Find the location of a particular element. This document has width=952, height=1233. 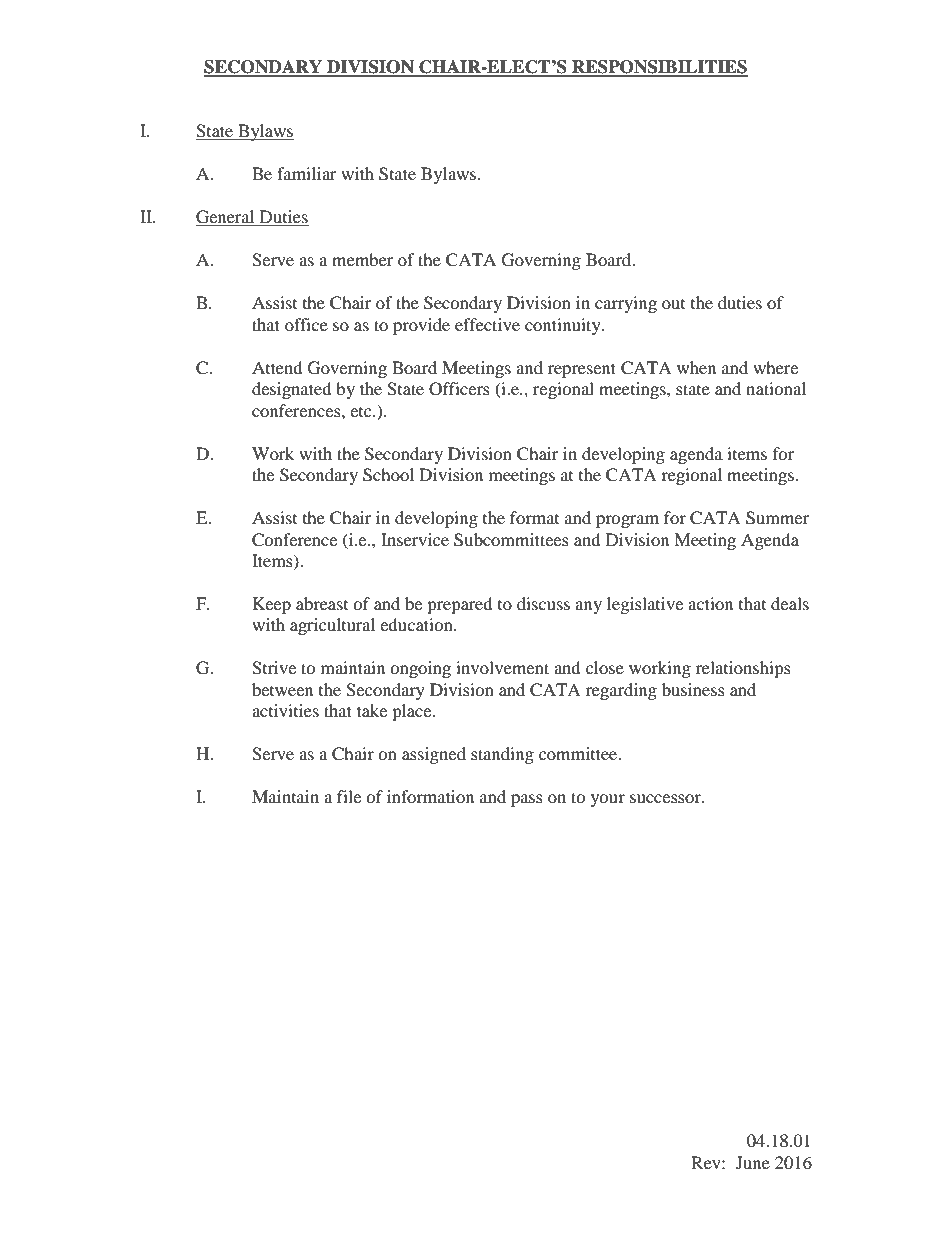

successor is located at coordinates (666, 798).
